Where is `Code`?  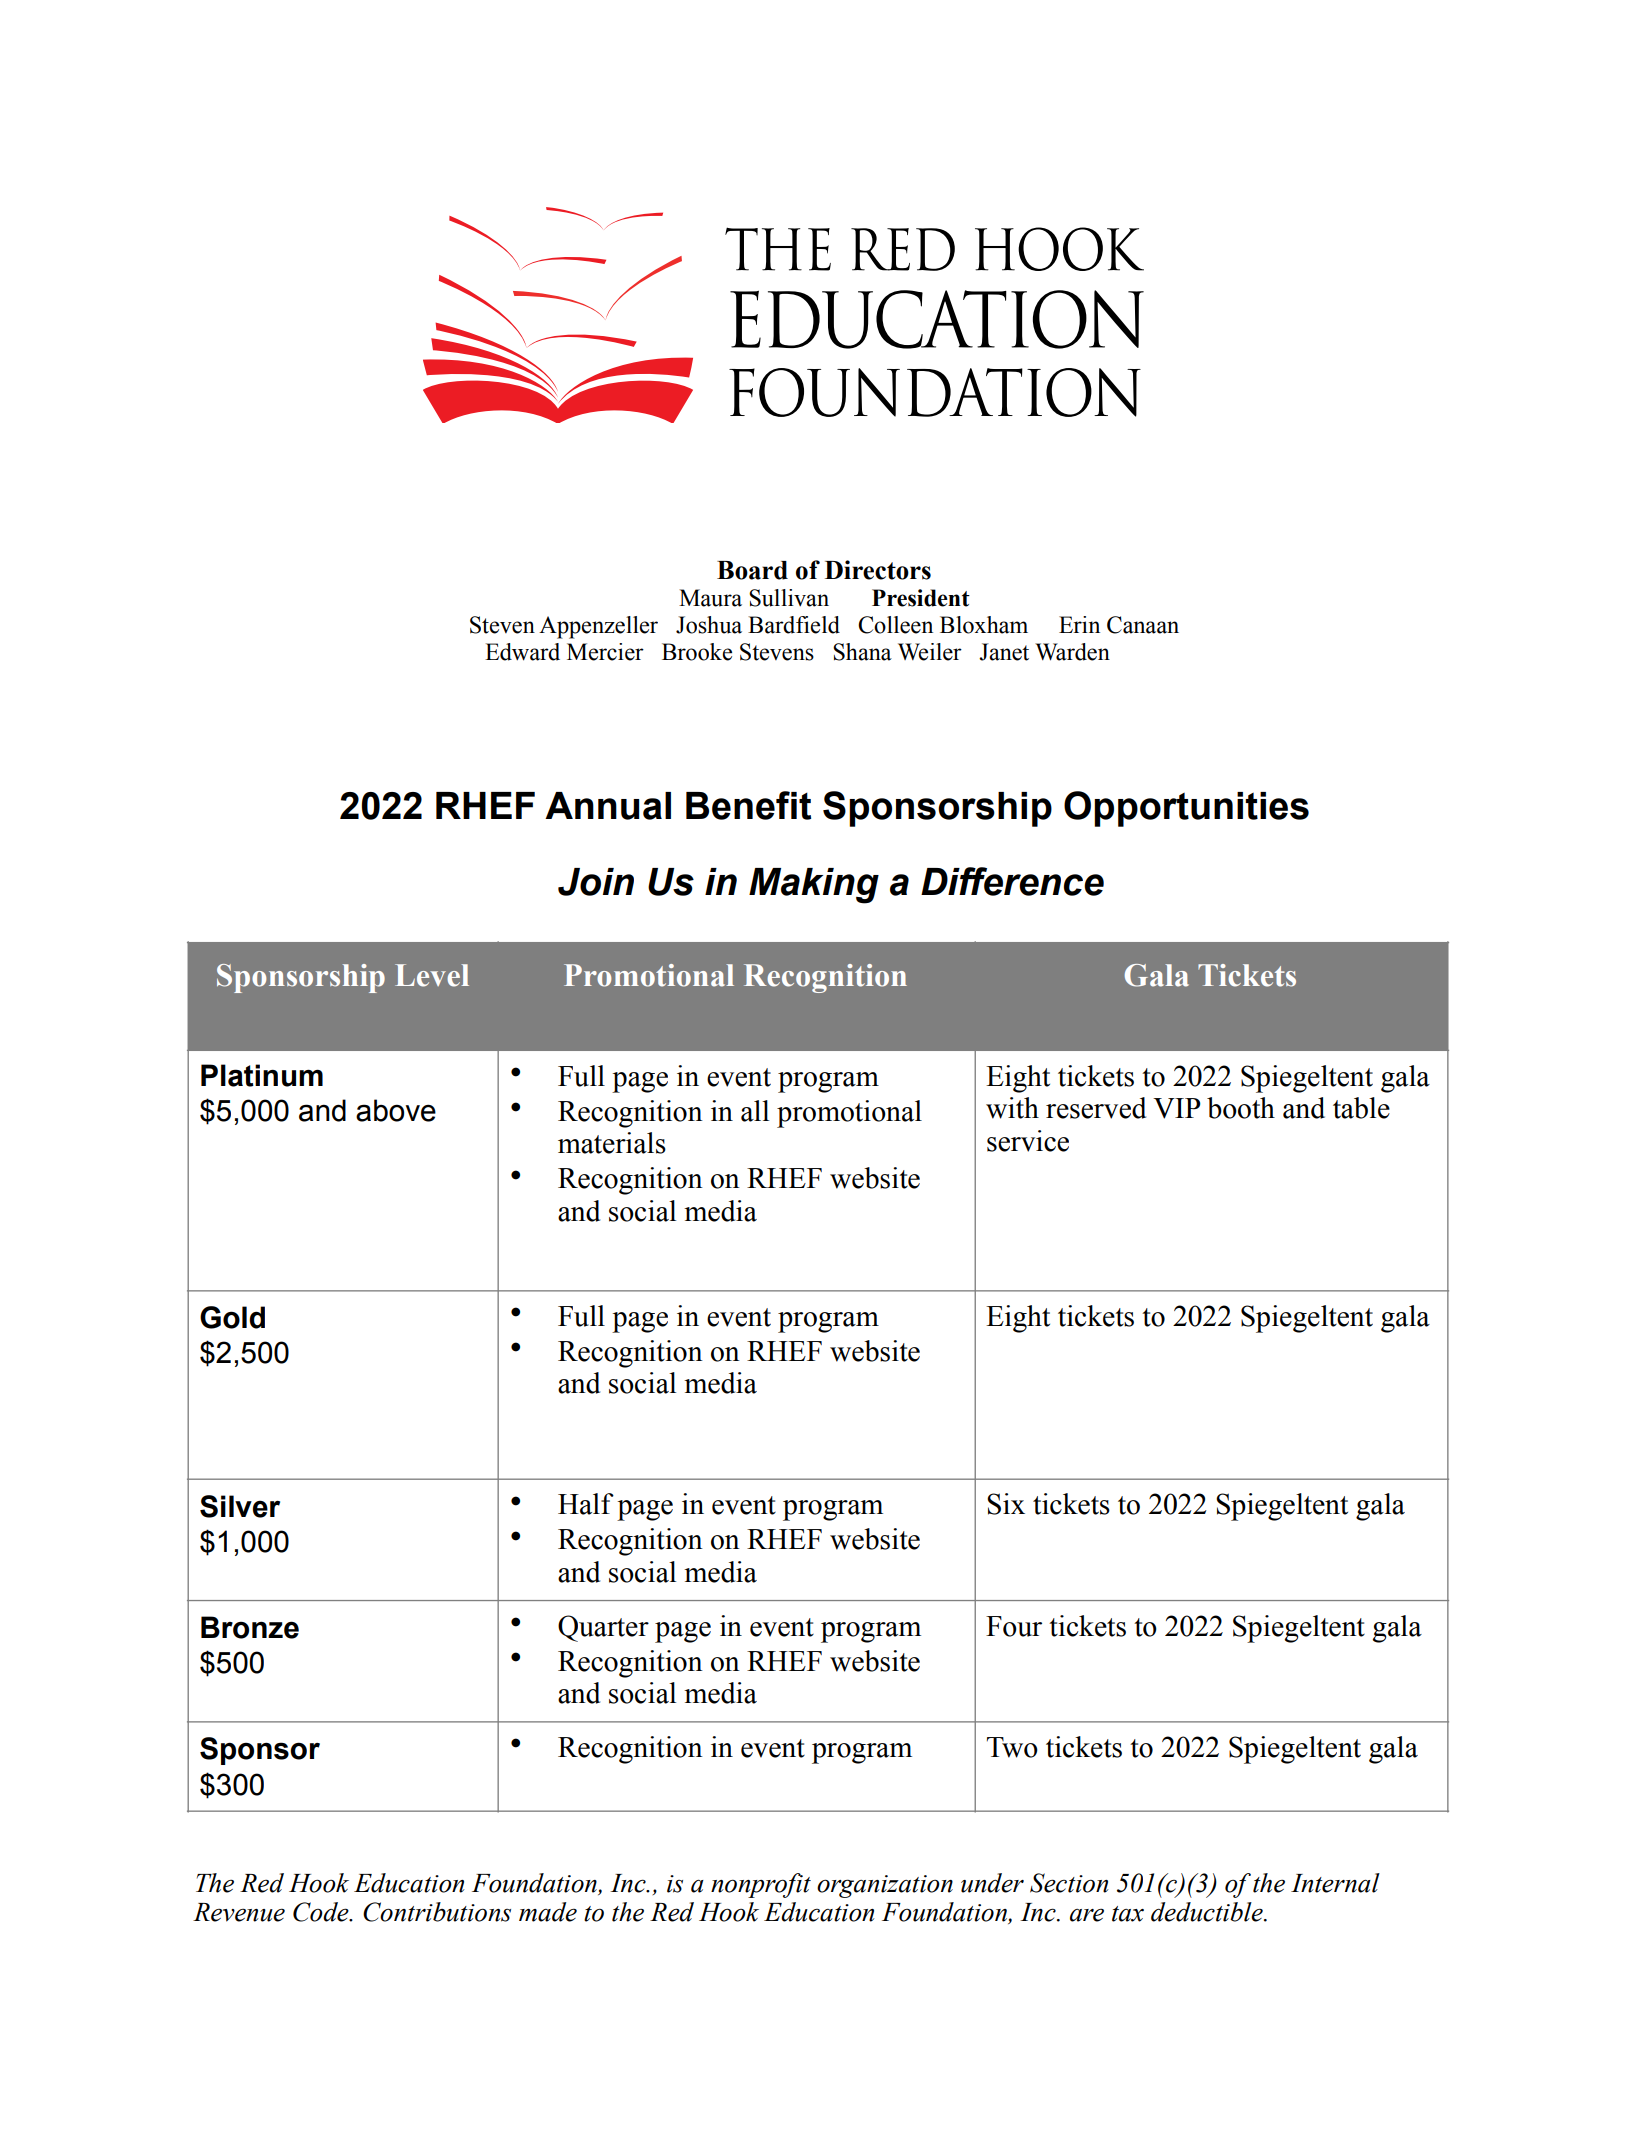 Code is located at coordinates (322, 1912).
